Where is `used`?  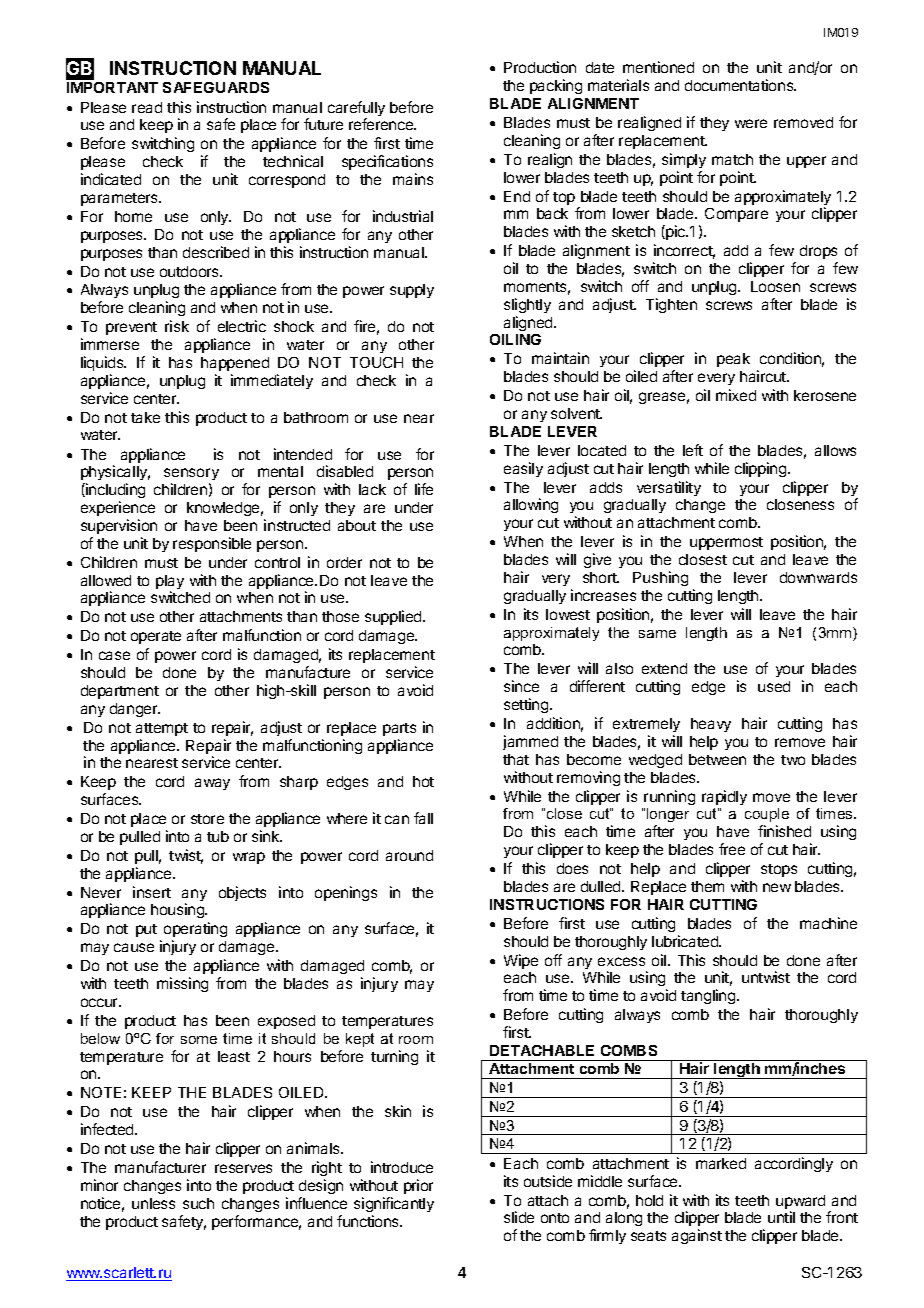 used is located at coordinates (774, 686).
